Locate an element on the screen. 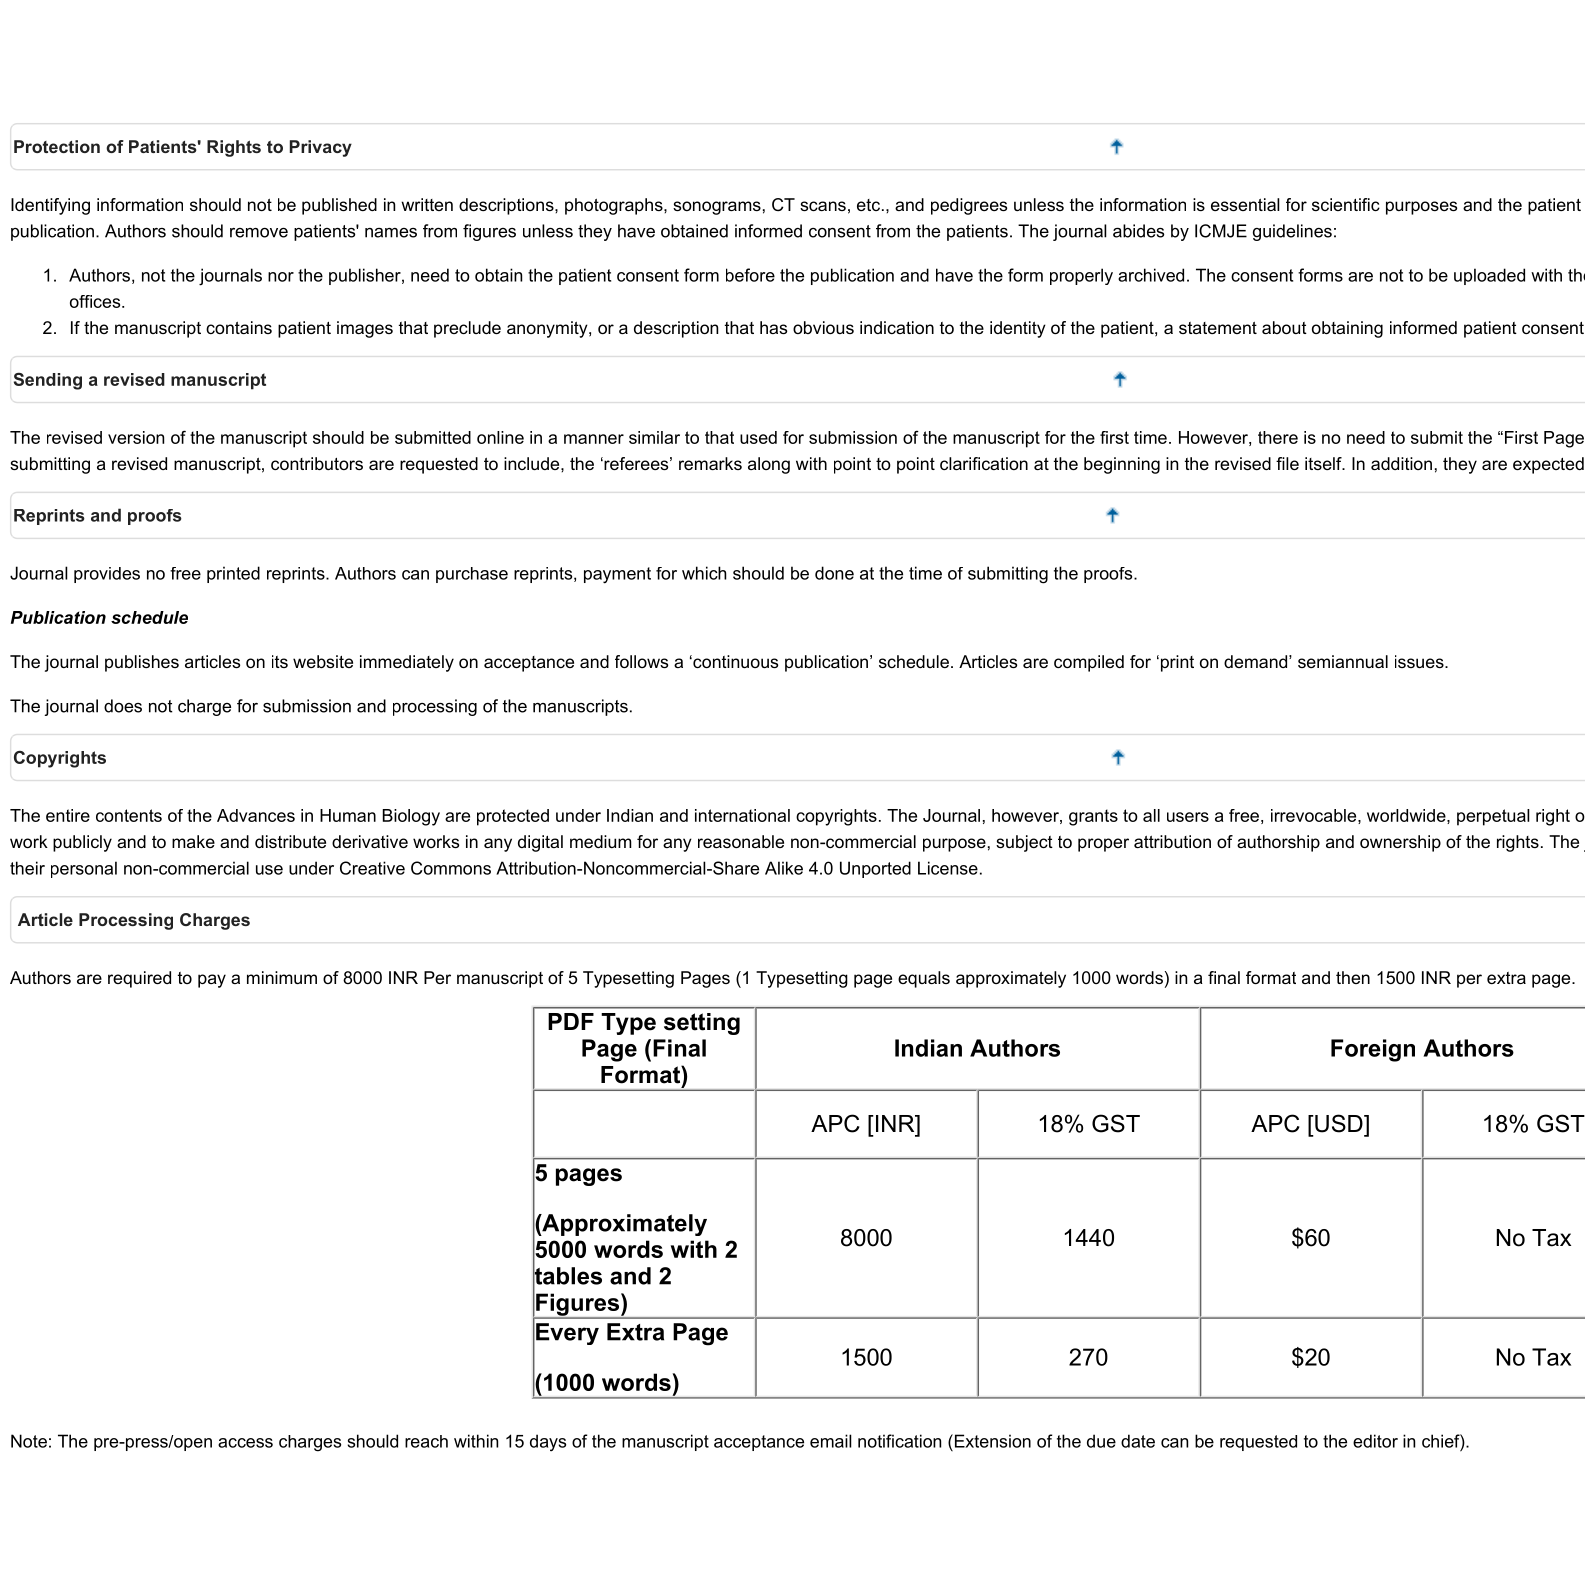 Image resolution: width=1585 pixels, height=1569 pixels. ownership is located at coordinates (1400, 843).
